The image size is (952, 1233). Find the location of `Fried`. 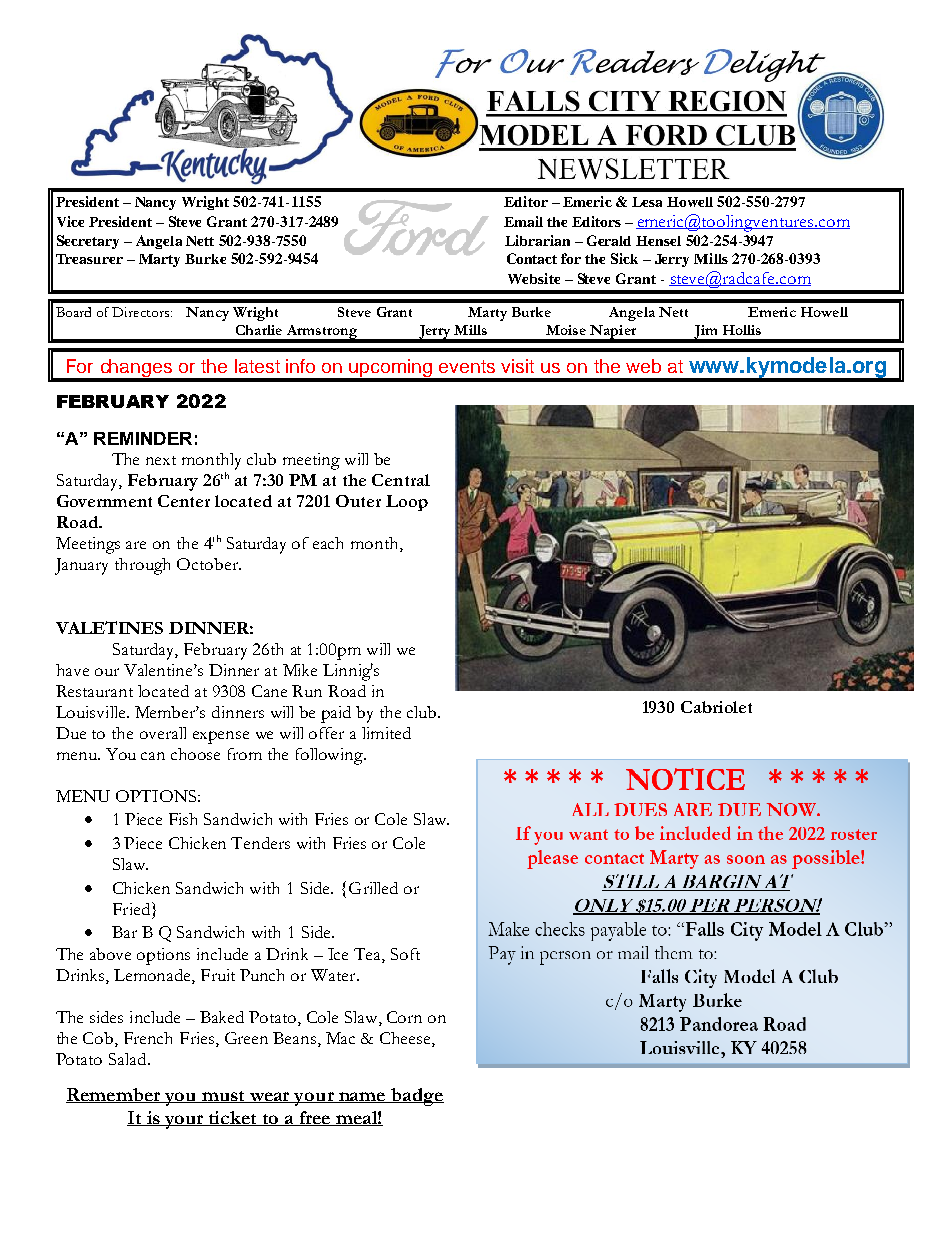

Fried is located at coordinates (131, 909).
